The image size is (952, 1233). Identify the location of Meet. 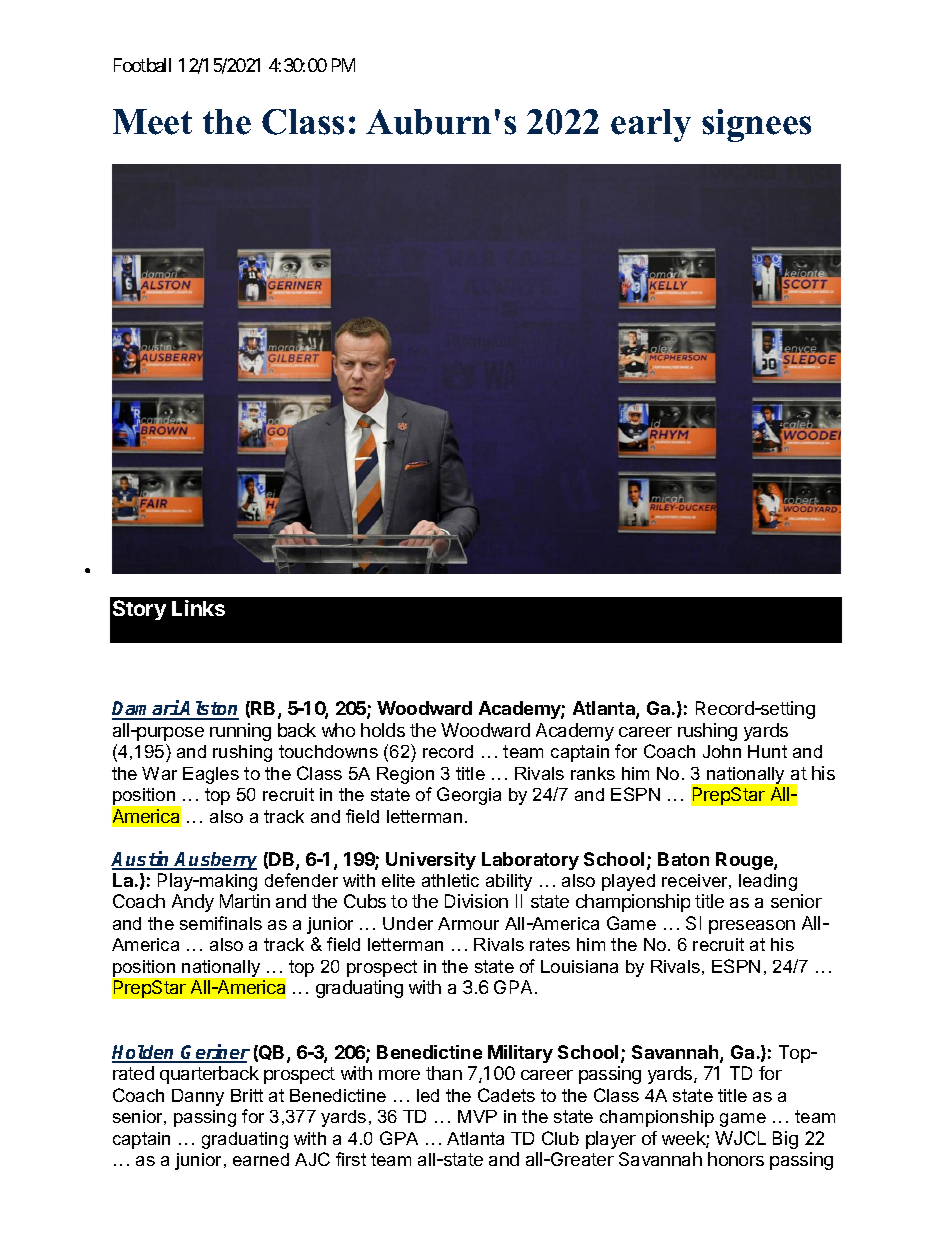
(152, 122).
